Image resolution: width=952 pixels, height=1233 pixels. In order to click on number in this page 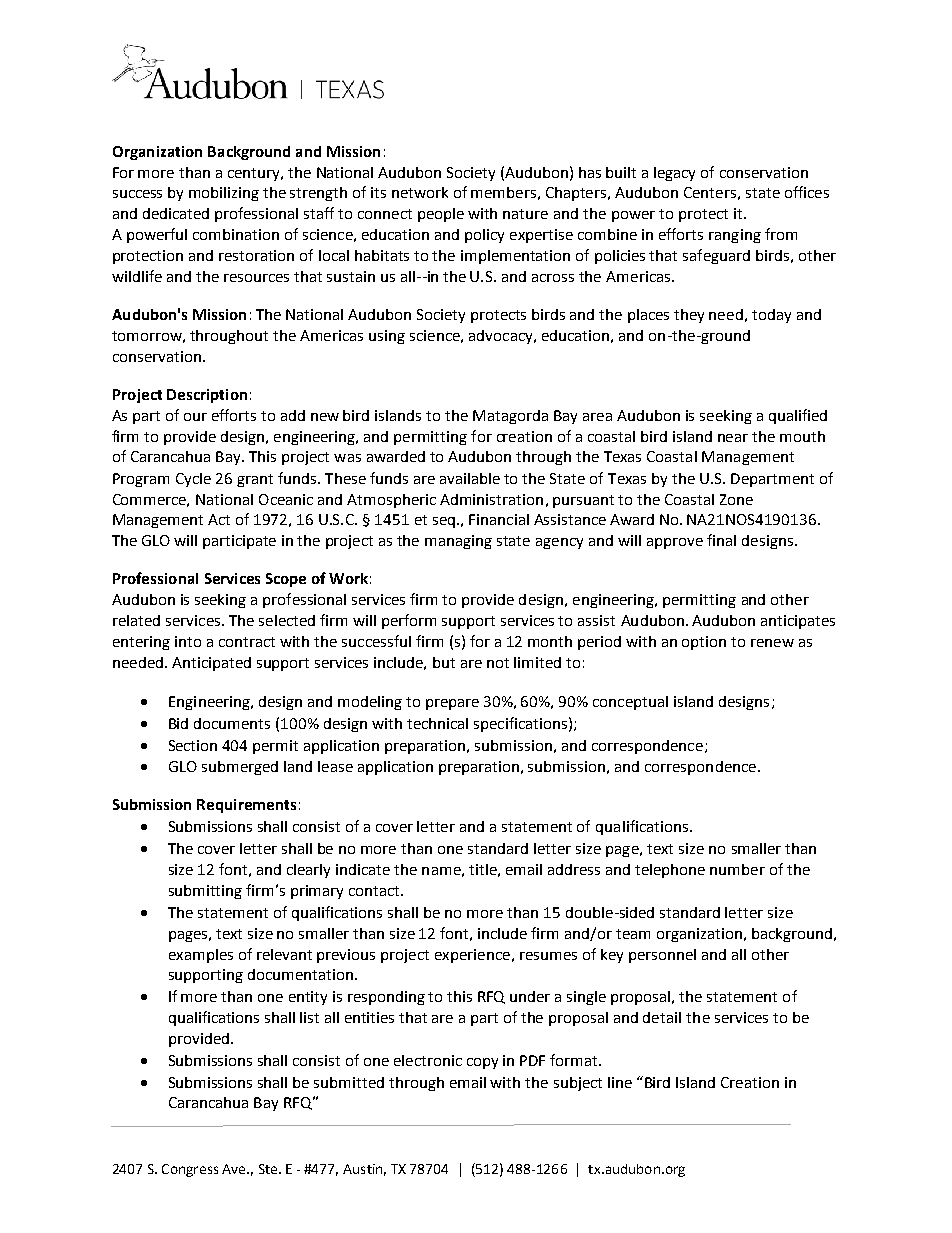, I will do `click(737, 869)`.
